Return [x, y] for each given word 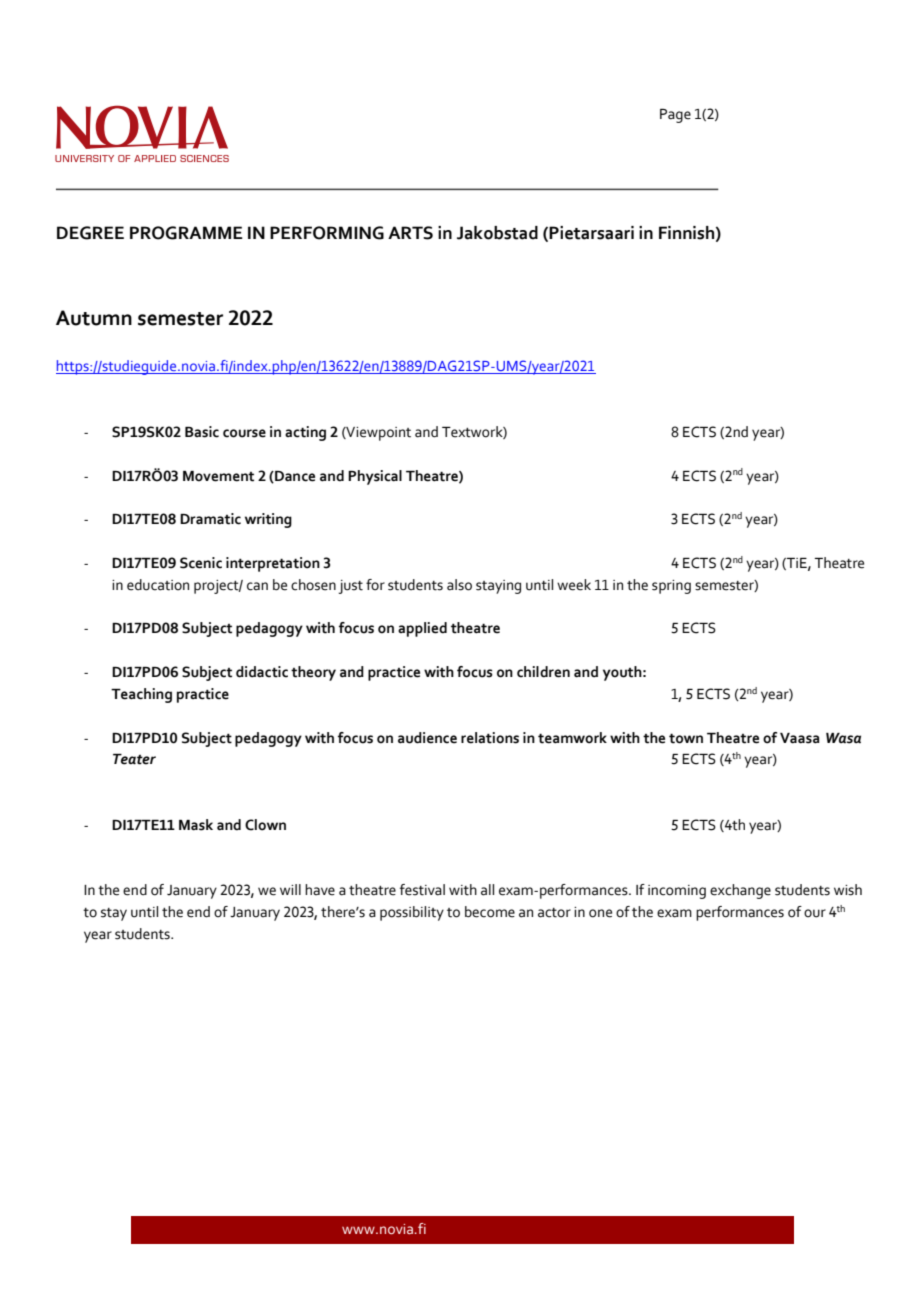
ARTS [410, 233]
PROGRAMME [186, 233]
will [290, 889]
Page [675, 116]
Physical [375, 477]
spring [671, 587]
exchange [740, 891]
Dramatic [210, 519]
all [487, 890]
